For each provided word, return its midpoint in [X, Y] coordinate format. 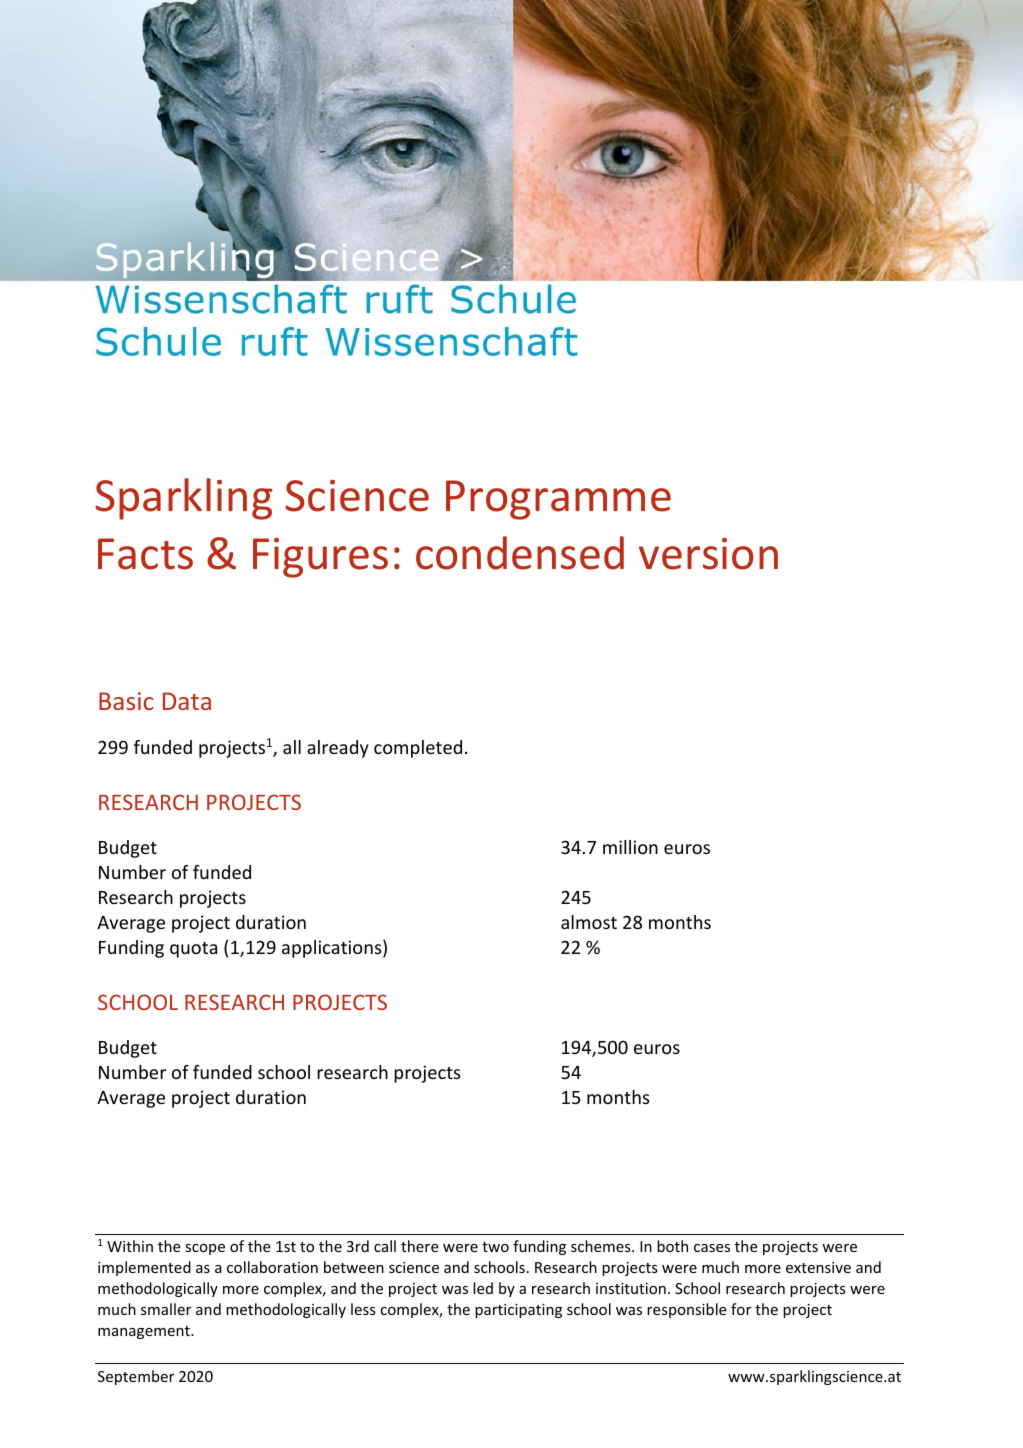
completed [418, 749]
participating [518, 1311]
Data [187, 701]
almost [589, 922]
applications [333, 949]
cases [712, 1248]
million [630, 847]
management [145, 1332]
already [338, 749]
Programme [558, 500]
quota [193, 950]
